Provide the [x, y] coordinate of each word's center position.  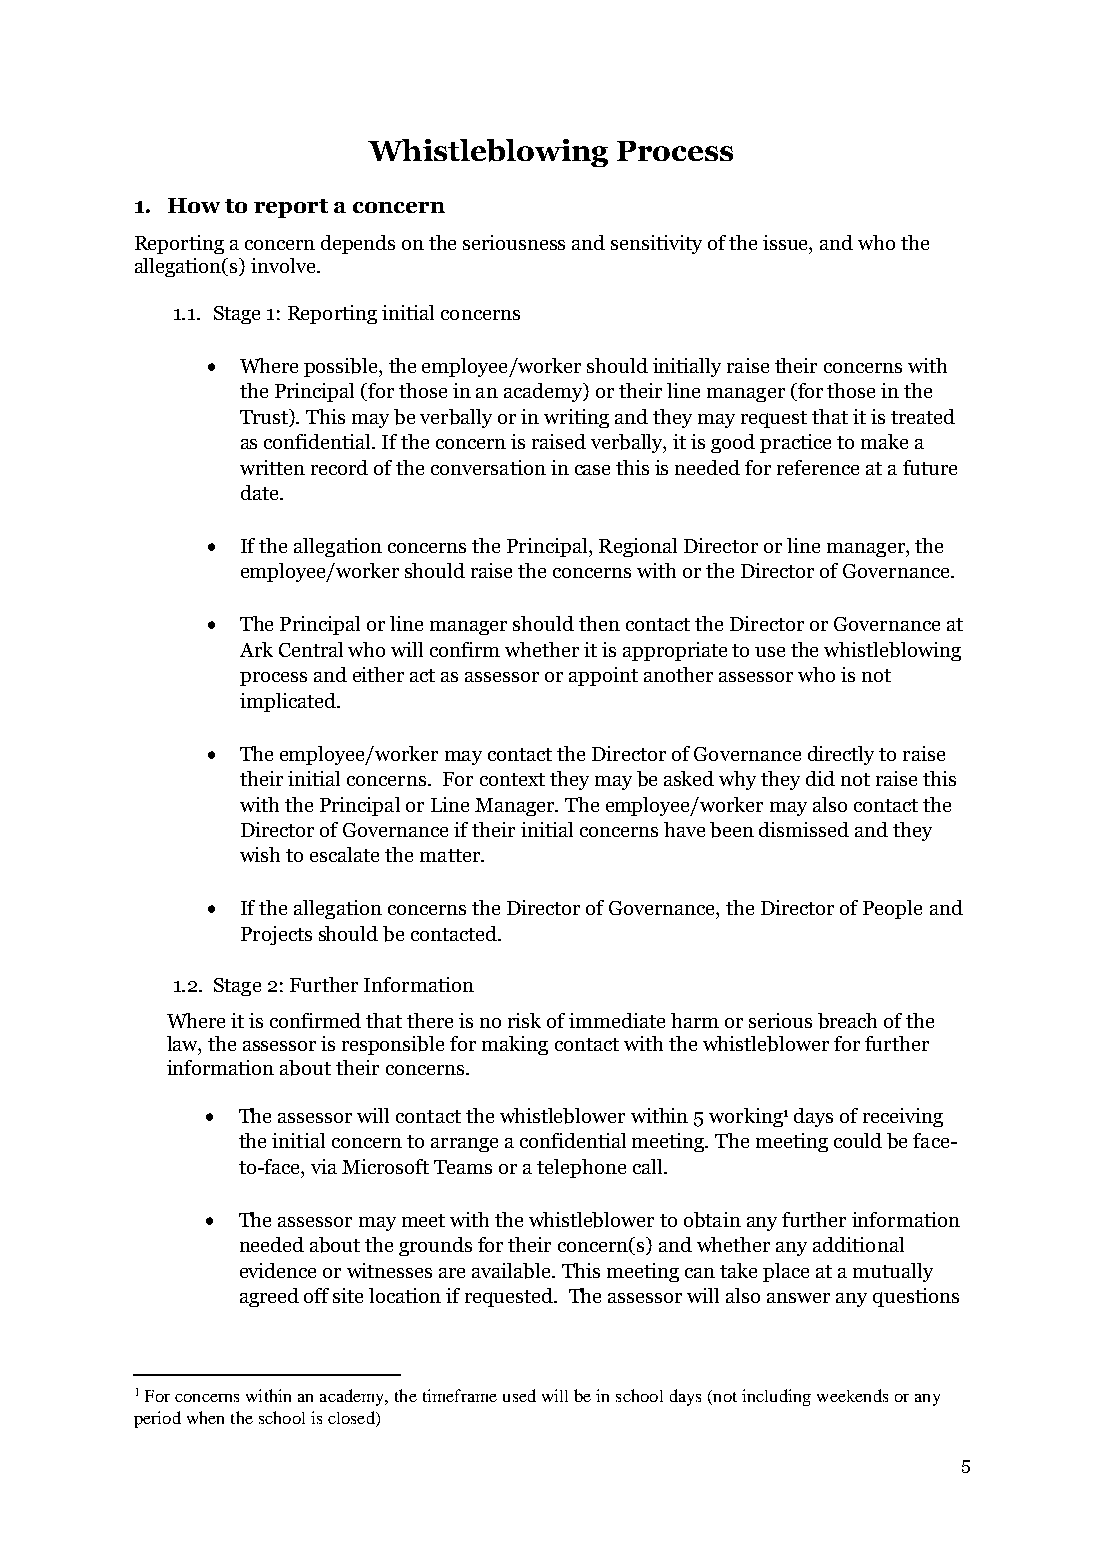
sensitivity [656, 244]
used [519, 1395]
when [205, 1417]
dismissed [804, 829]
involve [284, 265]
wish [260, 854]
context [512, 779]
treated [923, 416]
